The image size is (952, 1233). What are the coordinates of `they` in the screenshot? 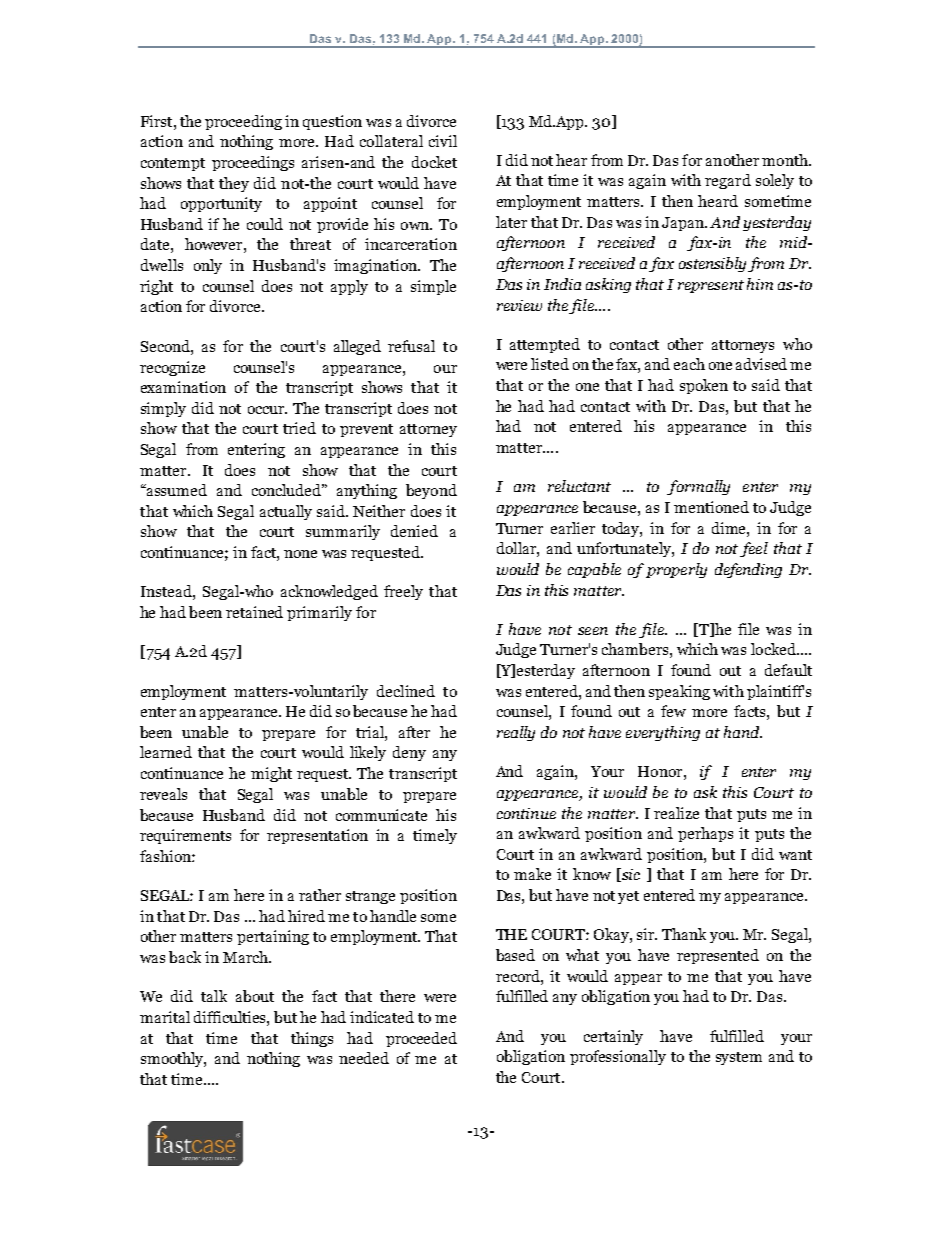 It's located at (234, 184).
